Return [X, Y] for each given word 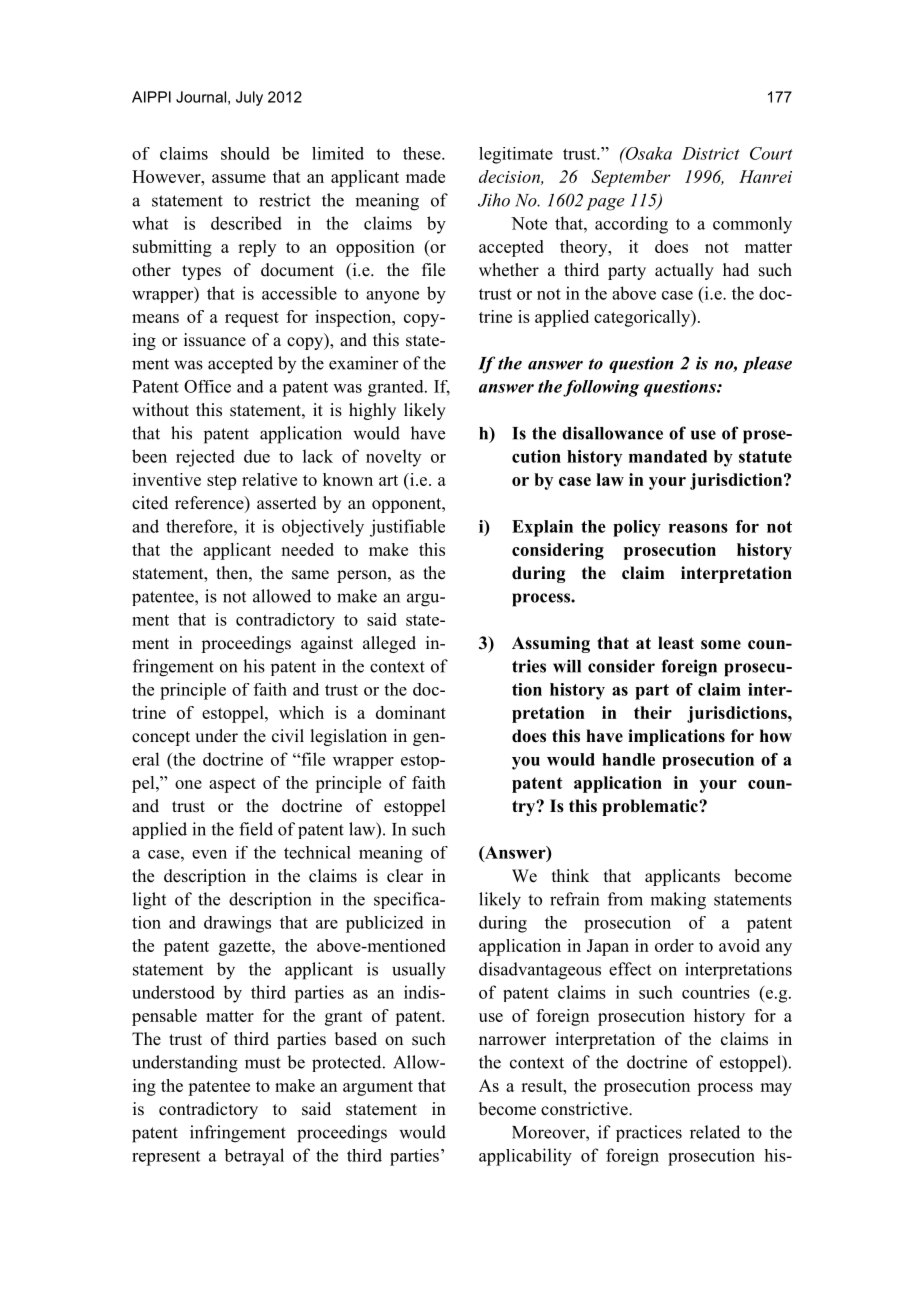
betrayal [254, 1157]
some [721, 645]
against [327, 644]
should [245, 153]
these [423, 153]
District [711, 153]
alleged [389, 644]
